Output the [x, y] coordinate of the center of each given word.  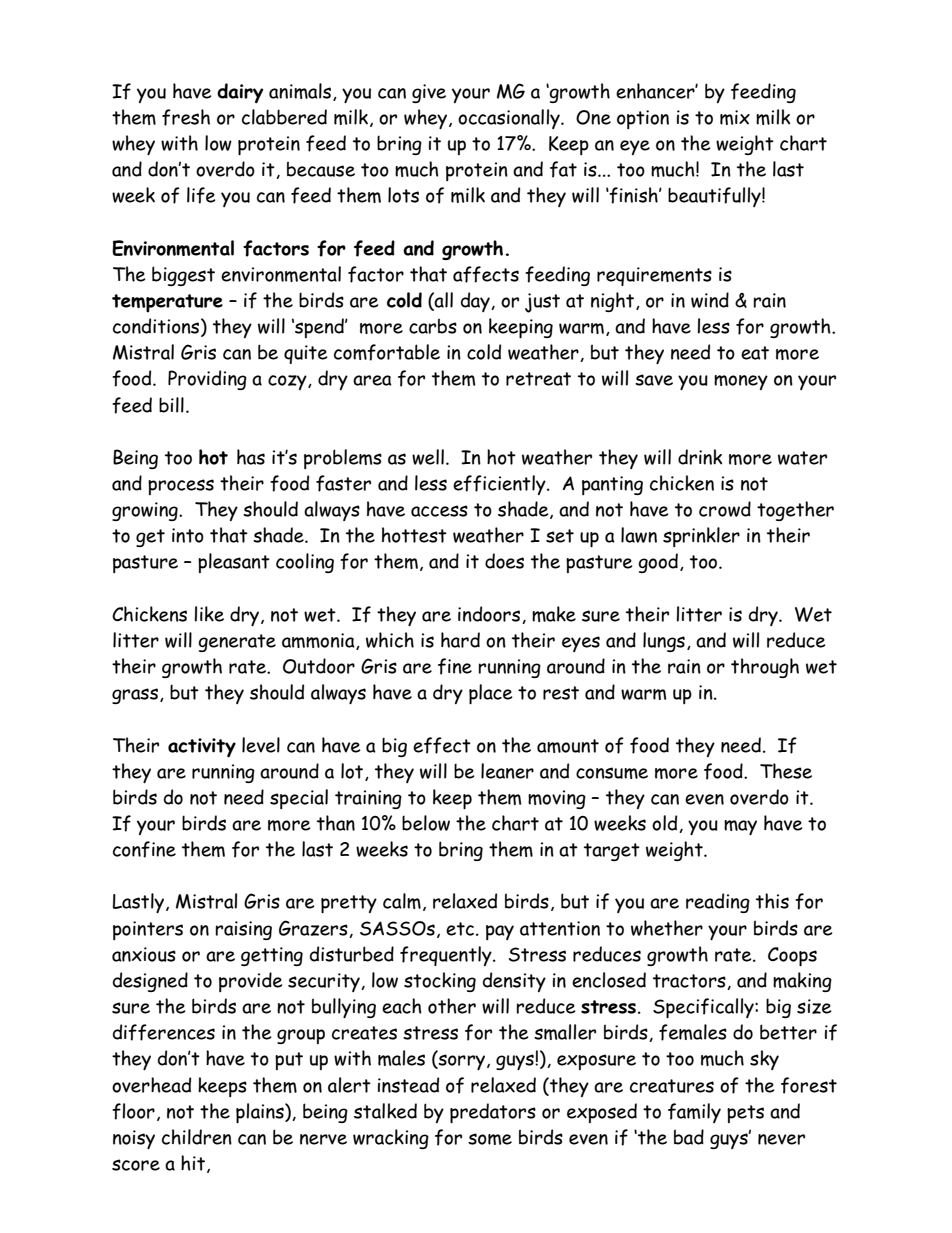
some [490, 1139]
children [197, 1137]
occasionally [510, 119]
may [740, 827]
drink [700, 457]
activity [202, 747]
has [251, 457]
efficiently [500, 485]
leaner [507, 771]
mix [735, 117]
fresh [186, 117]
